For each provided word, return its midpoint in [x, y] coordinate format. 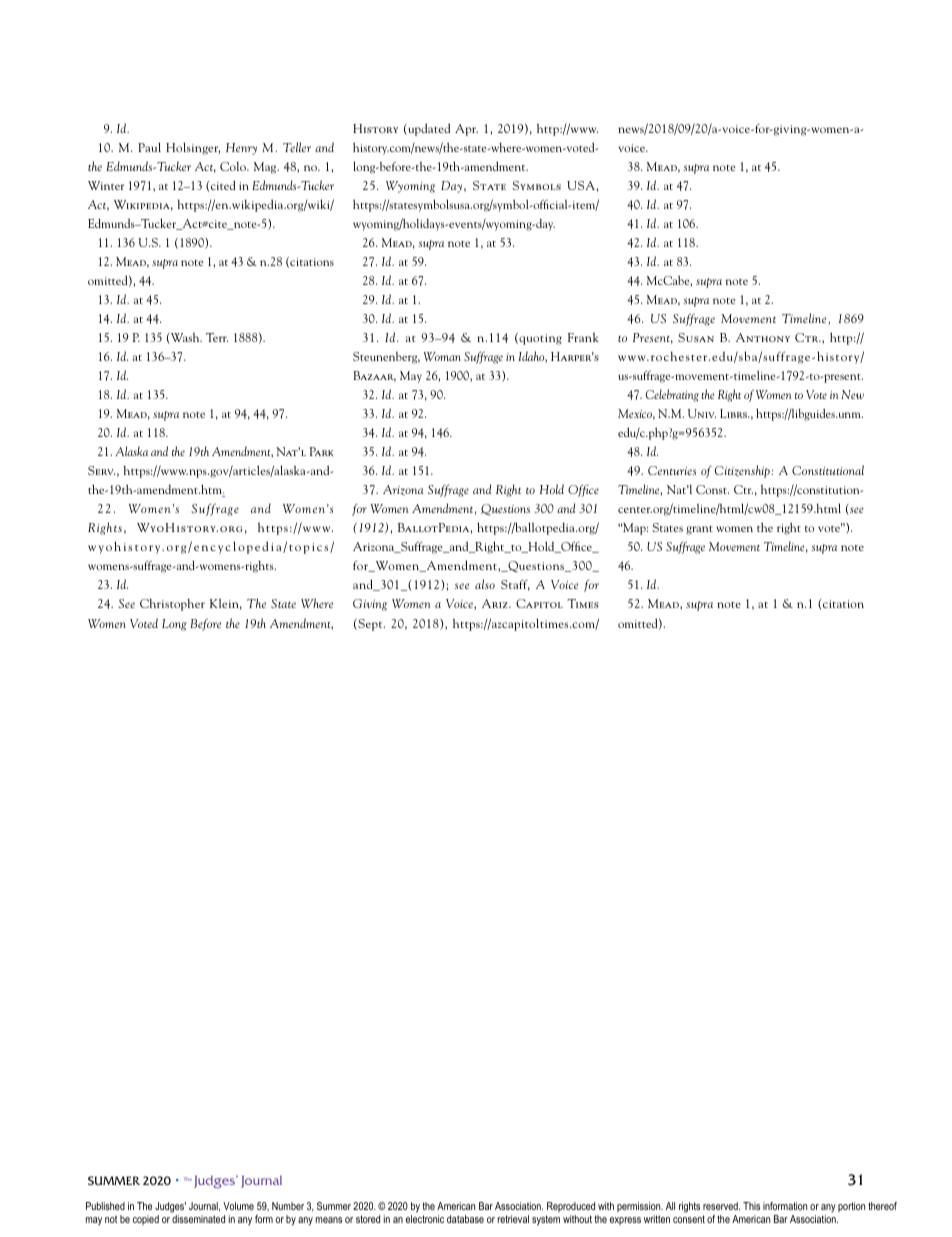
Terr [217, 337]
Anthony [763, 337]
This [751, 1206]
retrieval [513, 1219]
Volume [238, 1206]
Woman [442, 356]
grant [699, 530]
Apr [466, 130]
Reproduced [571, 1207]
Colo [234, 166]
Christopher [172, 605]
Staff [515, 585]
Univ [702, 413]
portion [851, 1207]
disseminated [198, 1219]
